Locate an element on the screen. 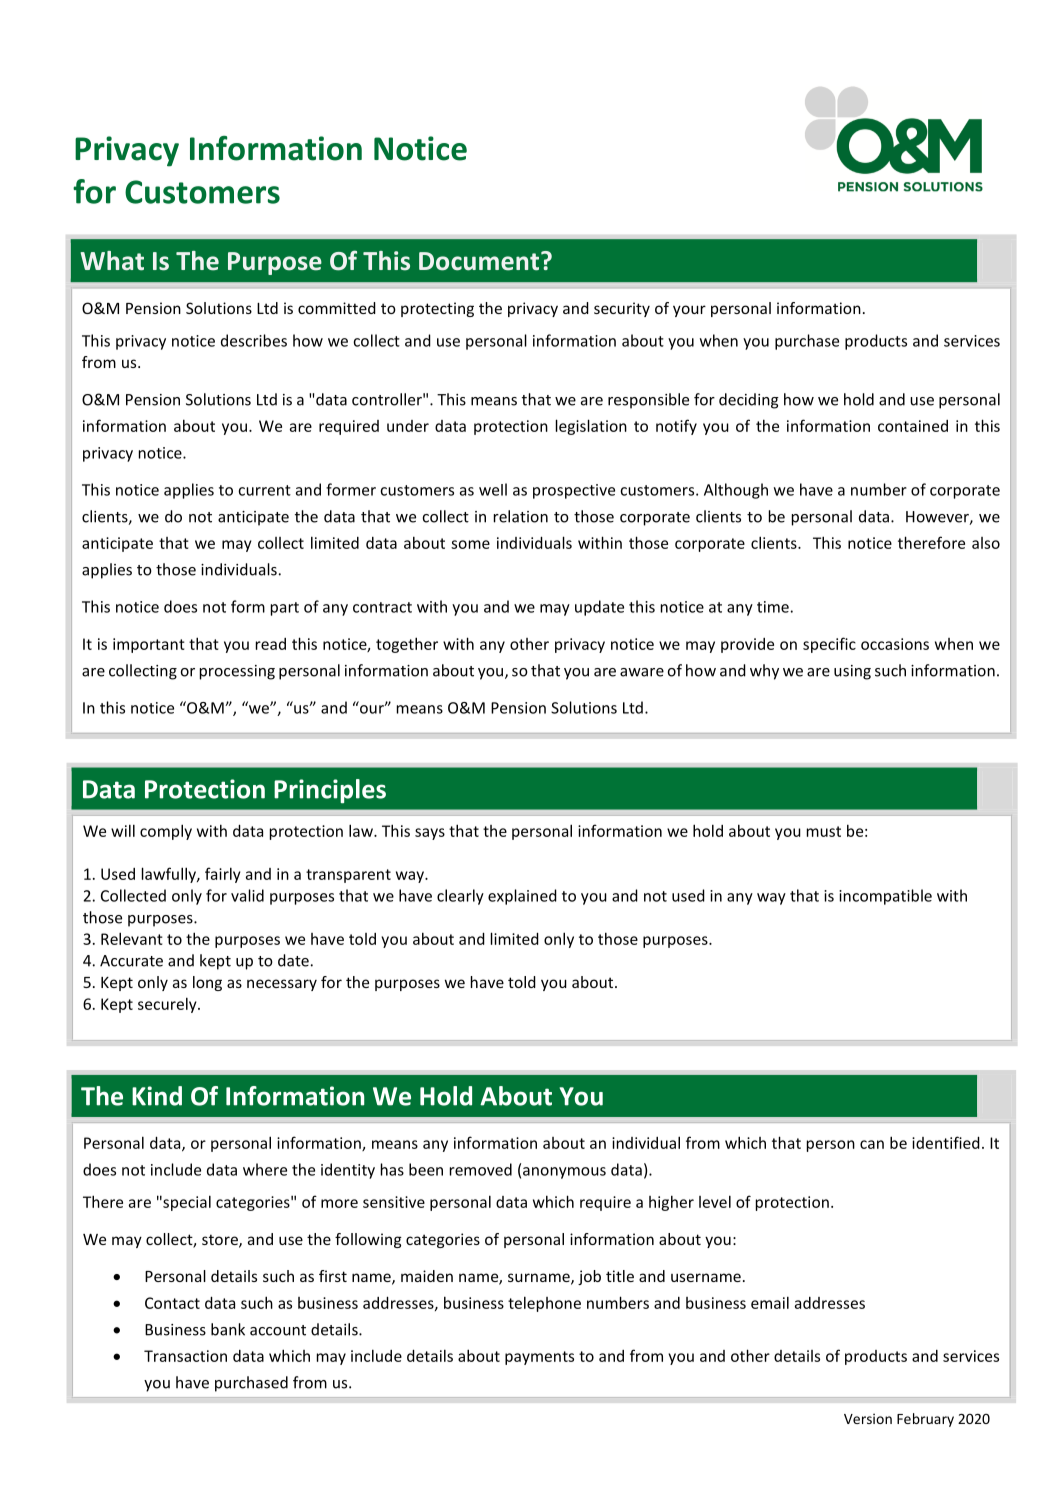  relation is located at coordinates (521, 516).
